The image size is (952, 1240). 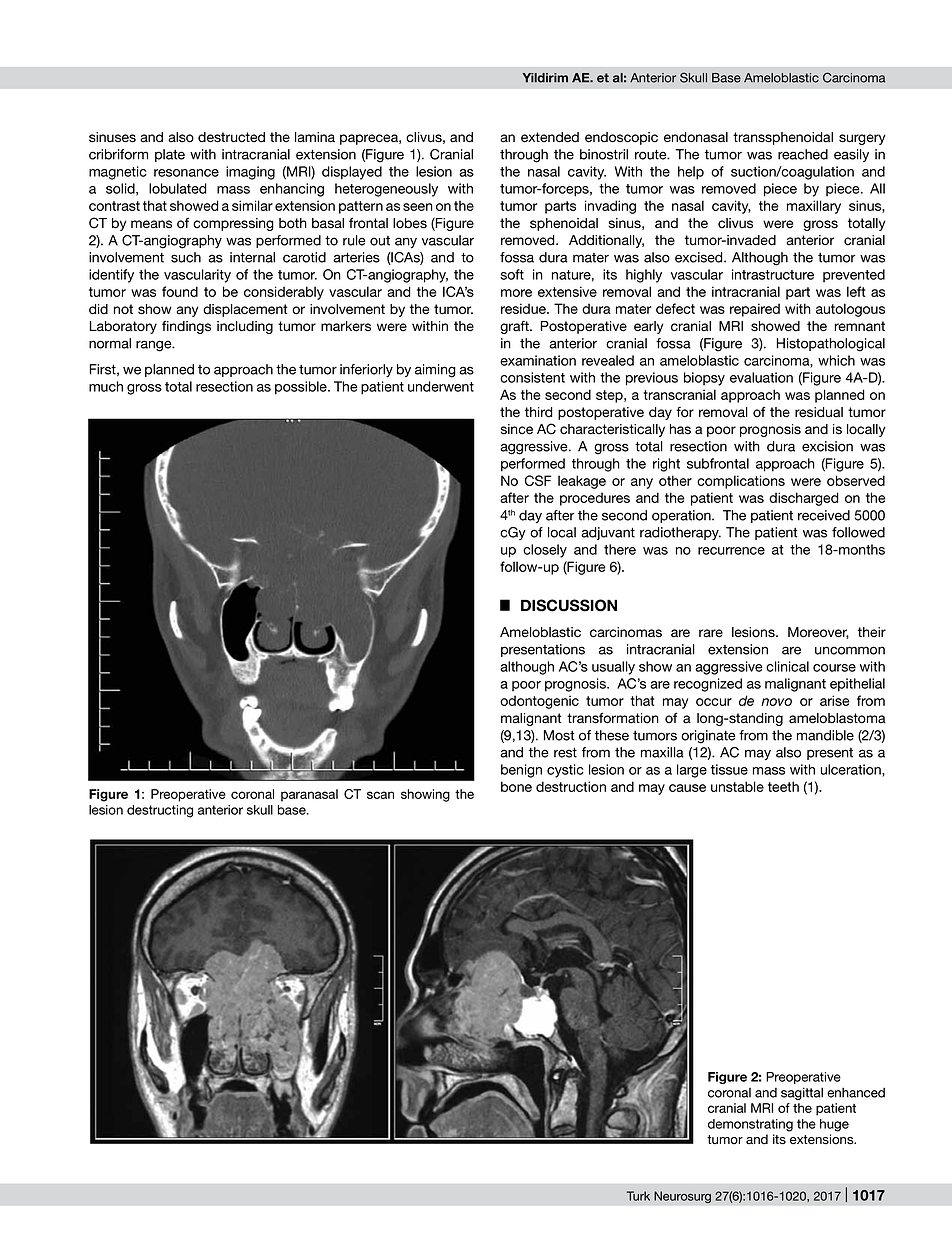 What do you see at coordinates (550, 137) in the screenshot?
I see `extended` at bounding box center [550, 137].
